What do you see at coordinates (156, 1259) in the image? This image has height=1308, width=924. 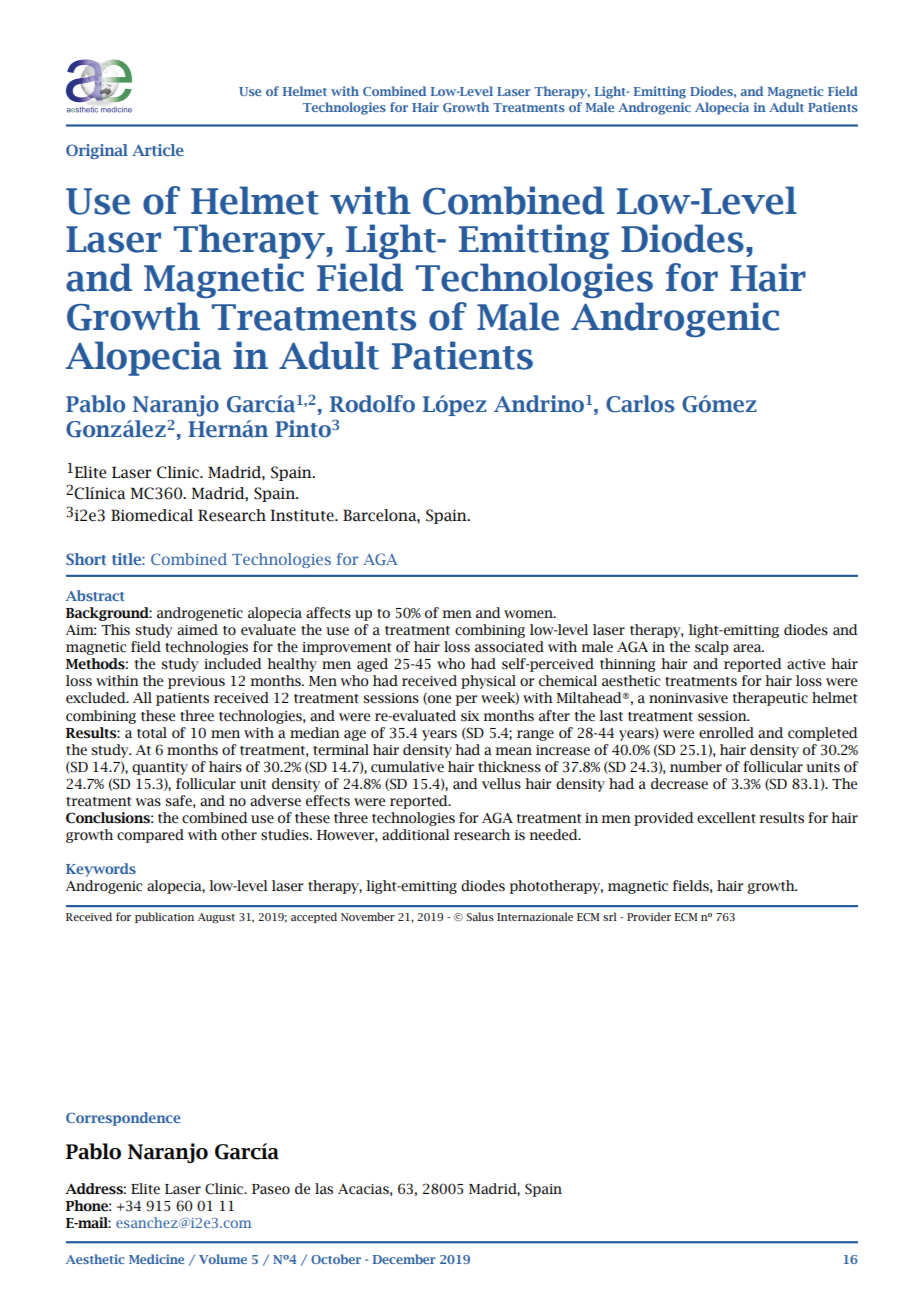 I see `Medicine` at bounding box center [156, 1259].
